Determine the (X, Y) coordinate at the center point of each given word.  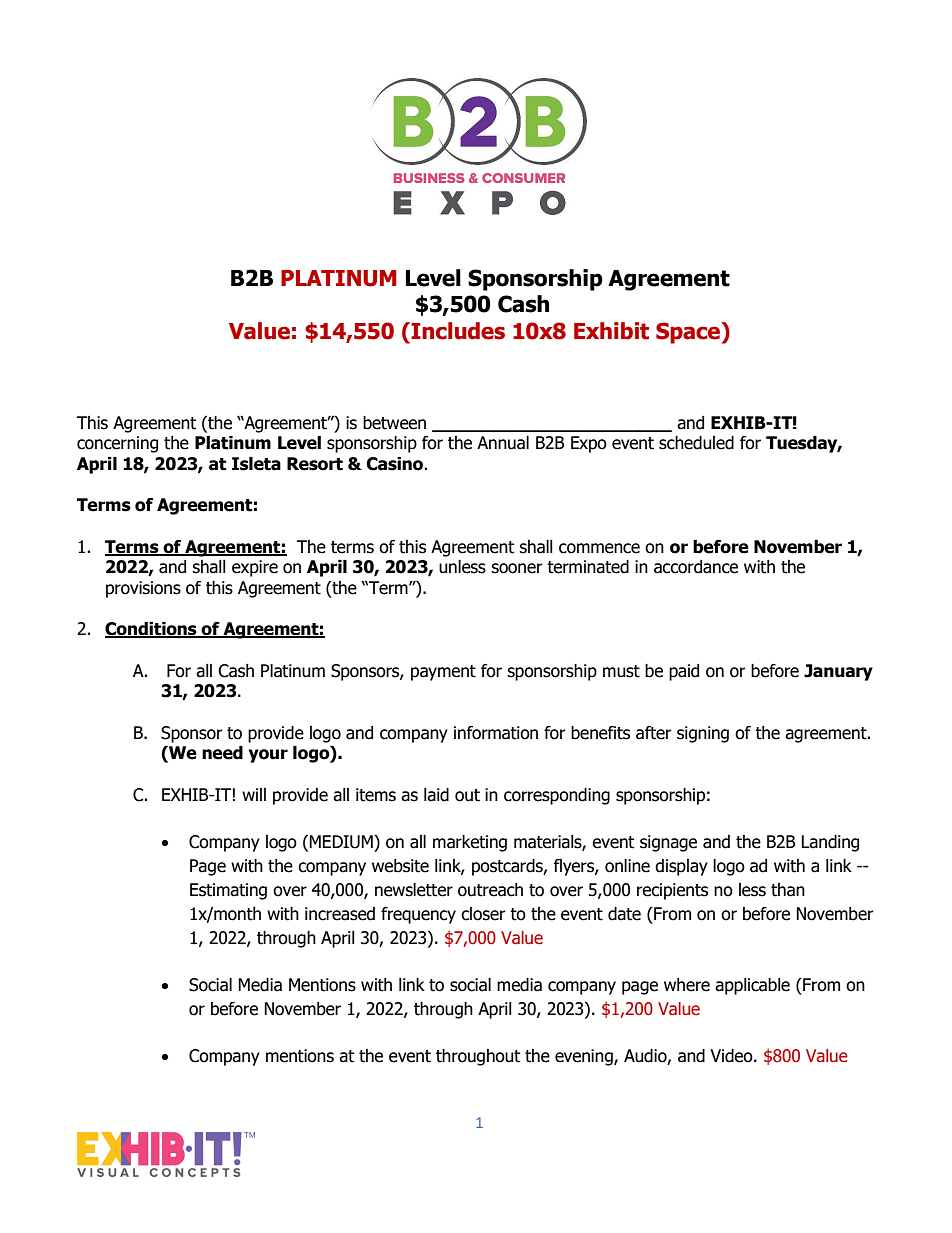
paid (684, 672)
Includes (457, 331)
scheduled (696, 443)
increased (340, 914)
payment (443, 673)
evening (585, 1057)
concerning (117, 444)
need (222, 753)
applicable (752, 986)
